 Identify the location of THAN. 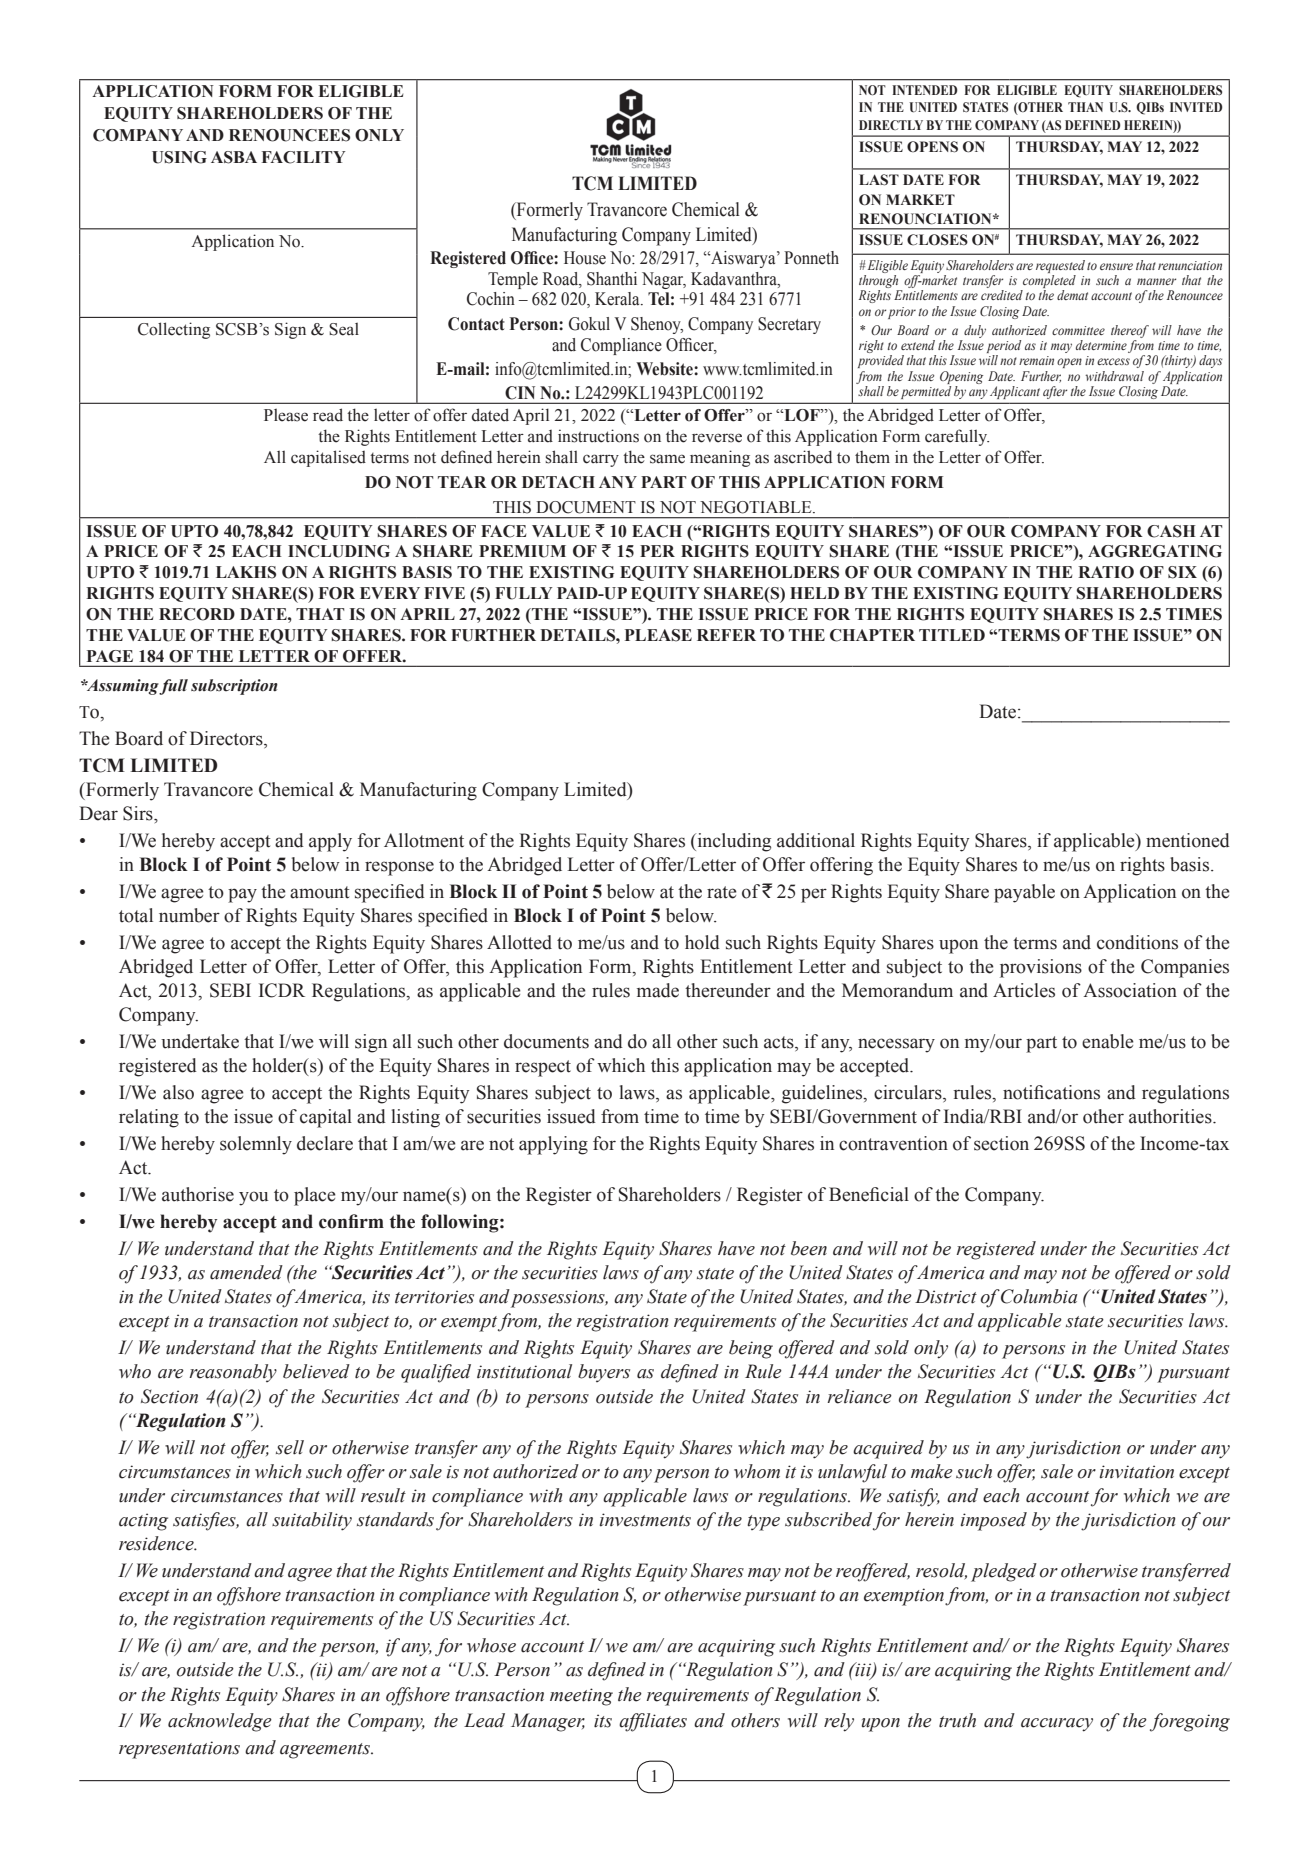
(1085, 107).
